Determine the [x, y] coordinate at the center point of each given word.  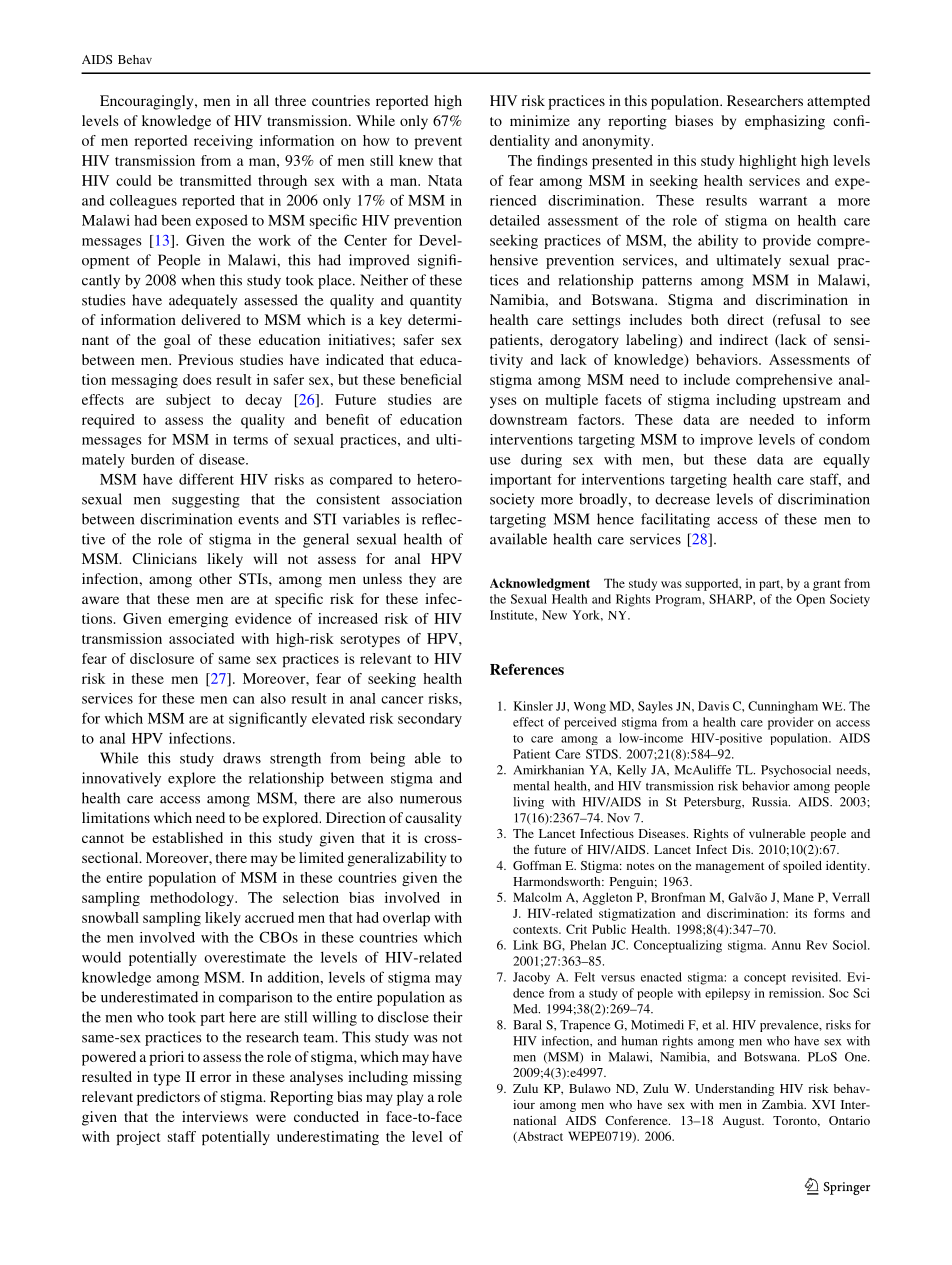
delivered [211, 319]
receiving [223, 142]
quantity [436, 301]
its [801, 913]
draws [242, 758]
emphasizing [785, 122]
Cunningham [783, 707]
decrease [682, 499]
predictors [168, 1098]
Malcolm [537, 897]
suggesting [206, 500]
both [705, 319]
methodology [193, 899]
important [521, 480]
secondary [430, 719]
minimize [540, 120]
